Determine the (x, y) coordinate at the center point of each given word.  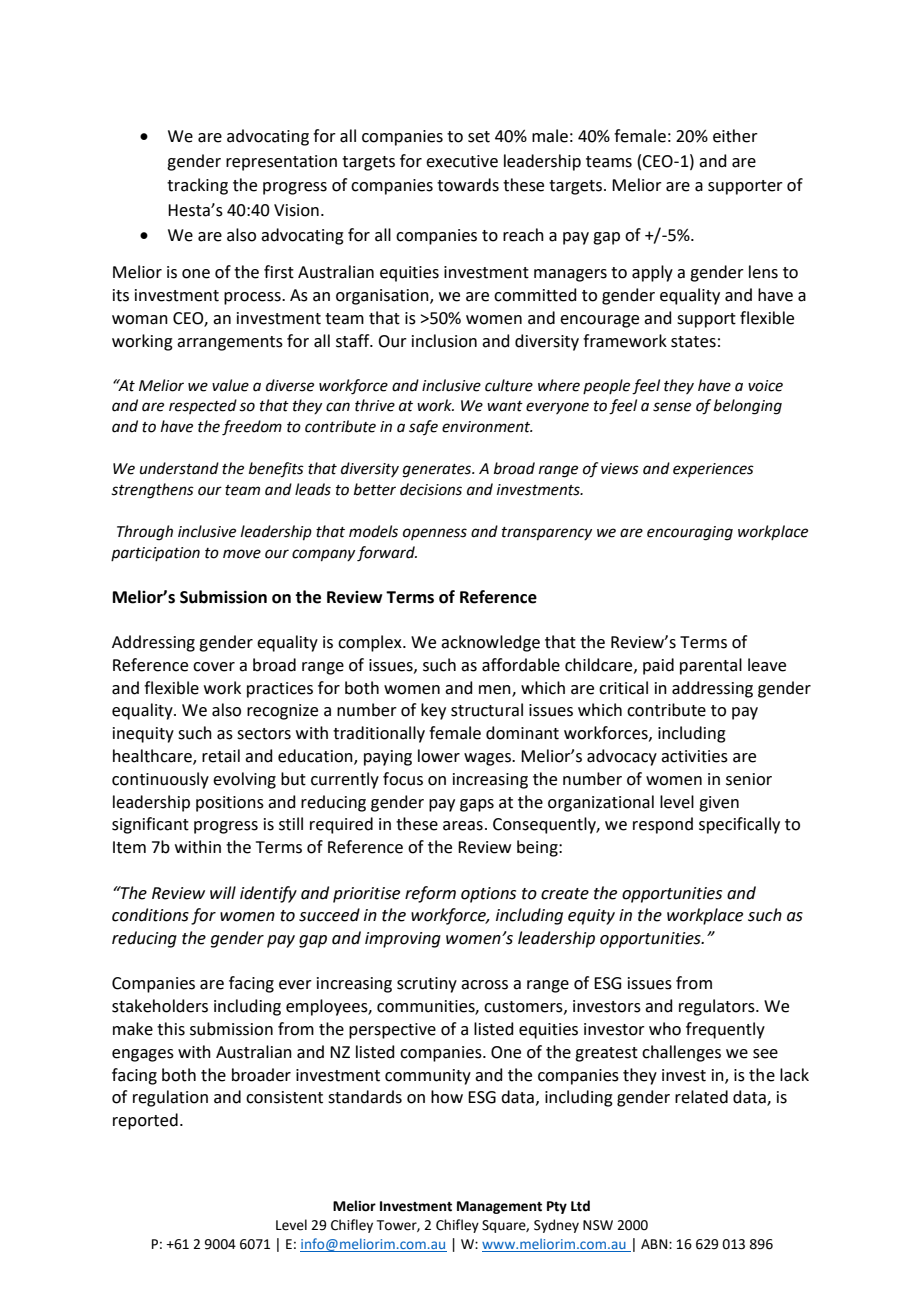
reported (145, 1121)
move (242, 554)
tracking (197, 186)
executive (462, 161)
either (735, 136)
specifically (739, 825)
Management (499, 1207)
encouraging (690, 533)
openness (435, 534)
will (223, 892)
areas (463, 826)
